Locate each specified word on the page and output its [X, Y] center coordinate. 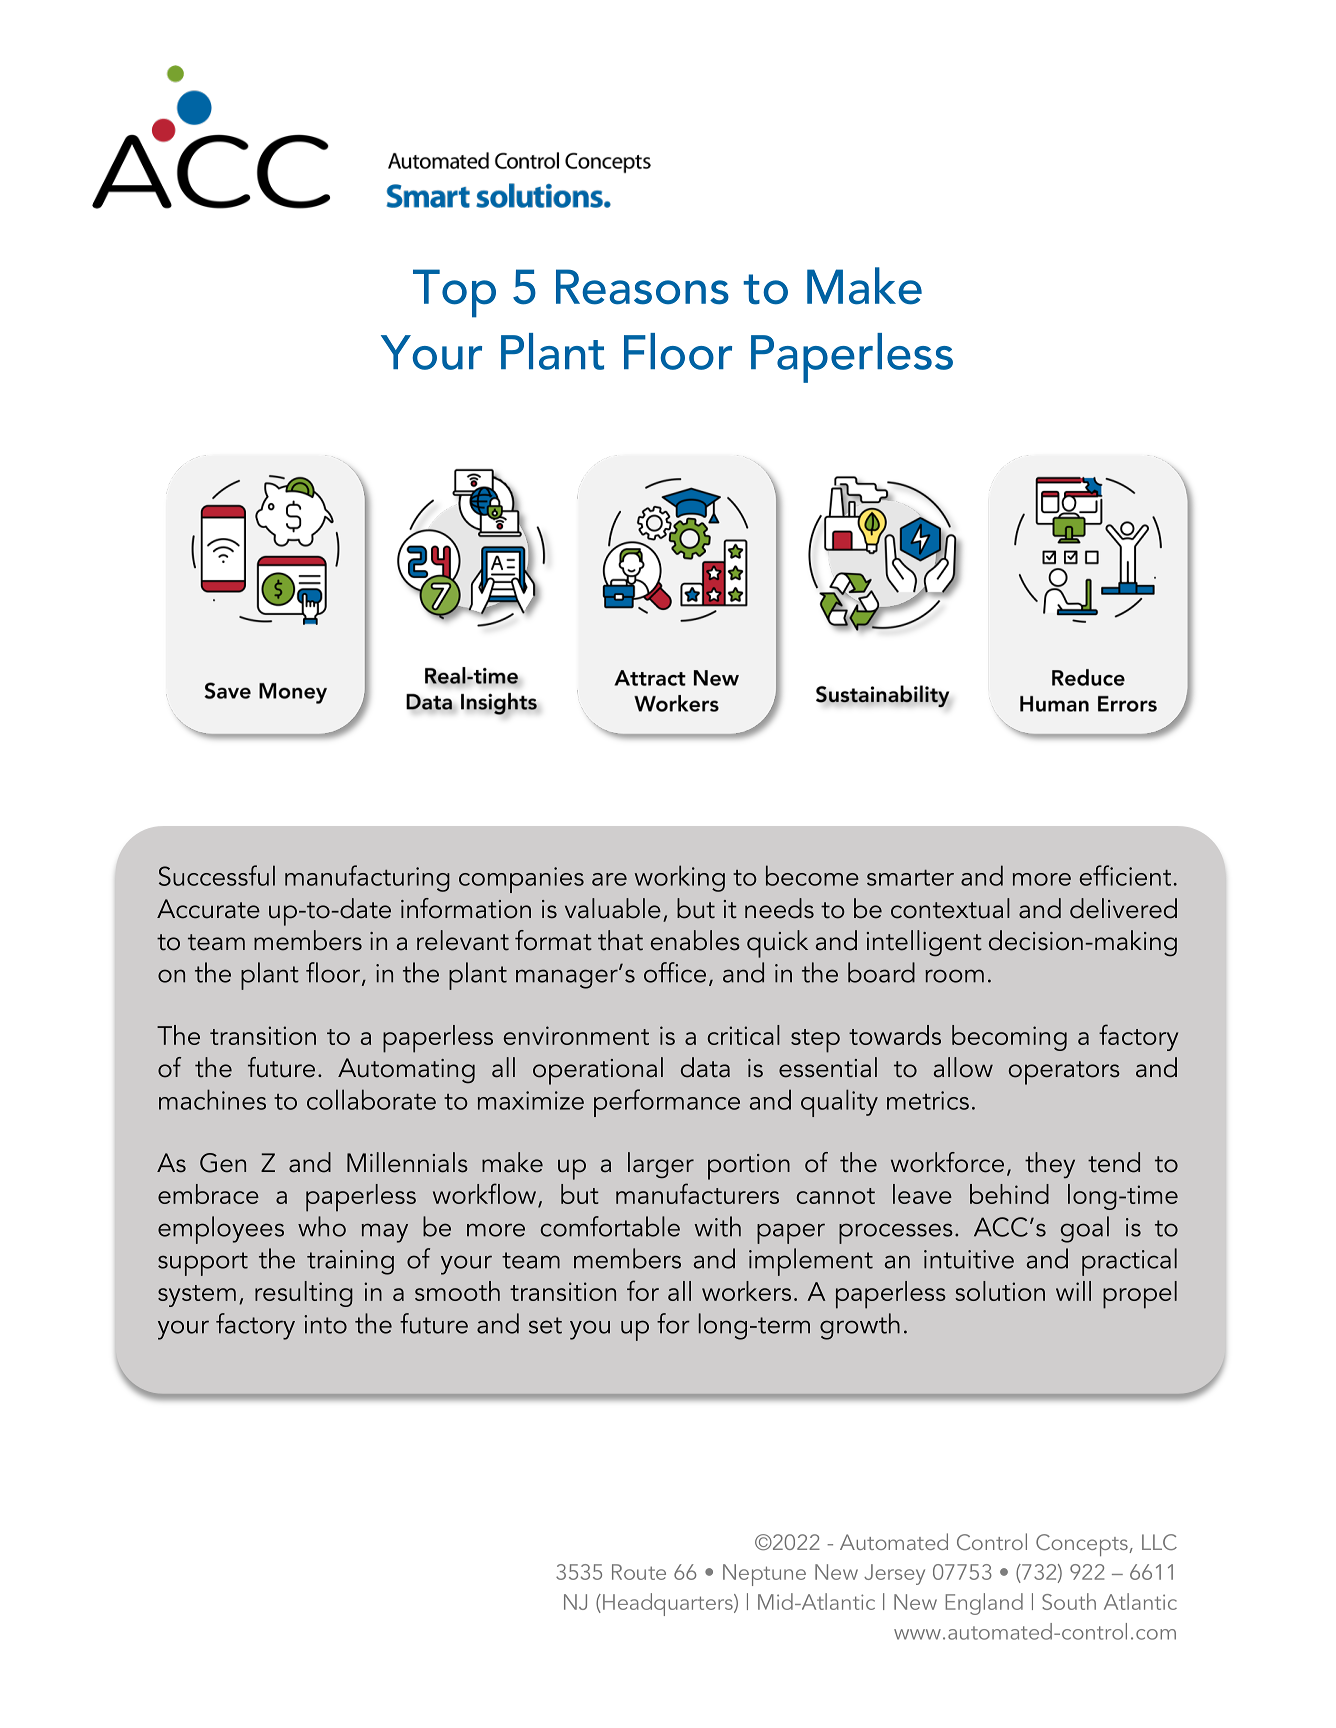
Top [454, 293]
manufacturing [367, 878]
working [680, 878]
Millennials [407, 1162]
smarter [910, 878]
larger [661, 1165]
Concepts [1083, 1545]
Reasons [642, 287]
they [1050, 1165]
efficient [1125, 875]
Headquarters [669, 1604]
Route [639, 1572]
